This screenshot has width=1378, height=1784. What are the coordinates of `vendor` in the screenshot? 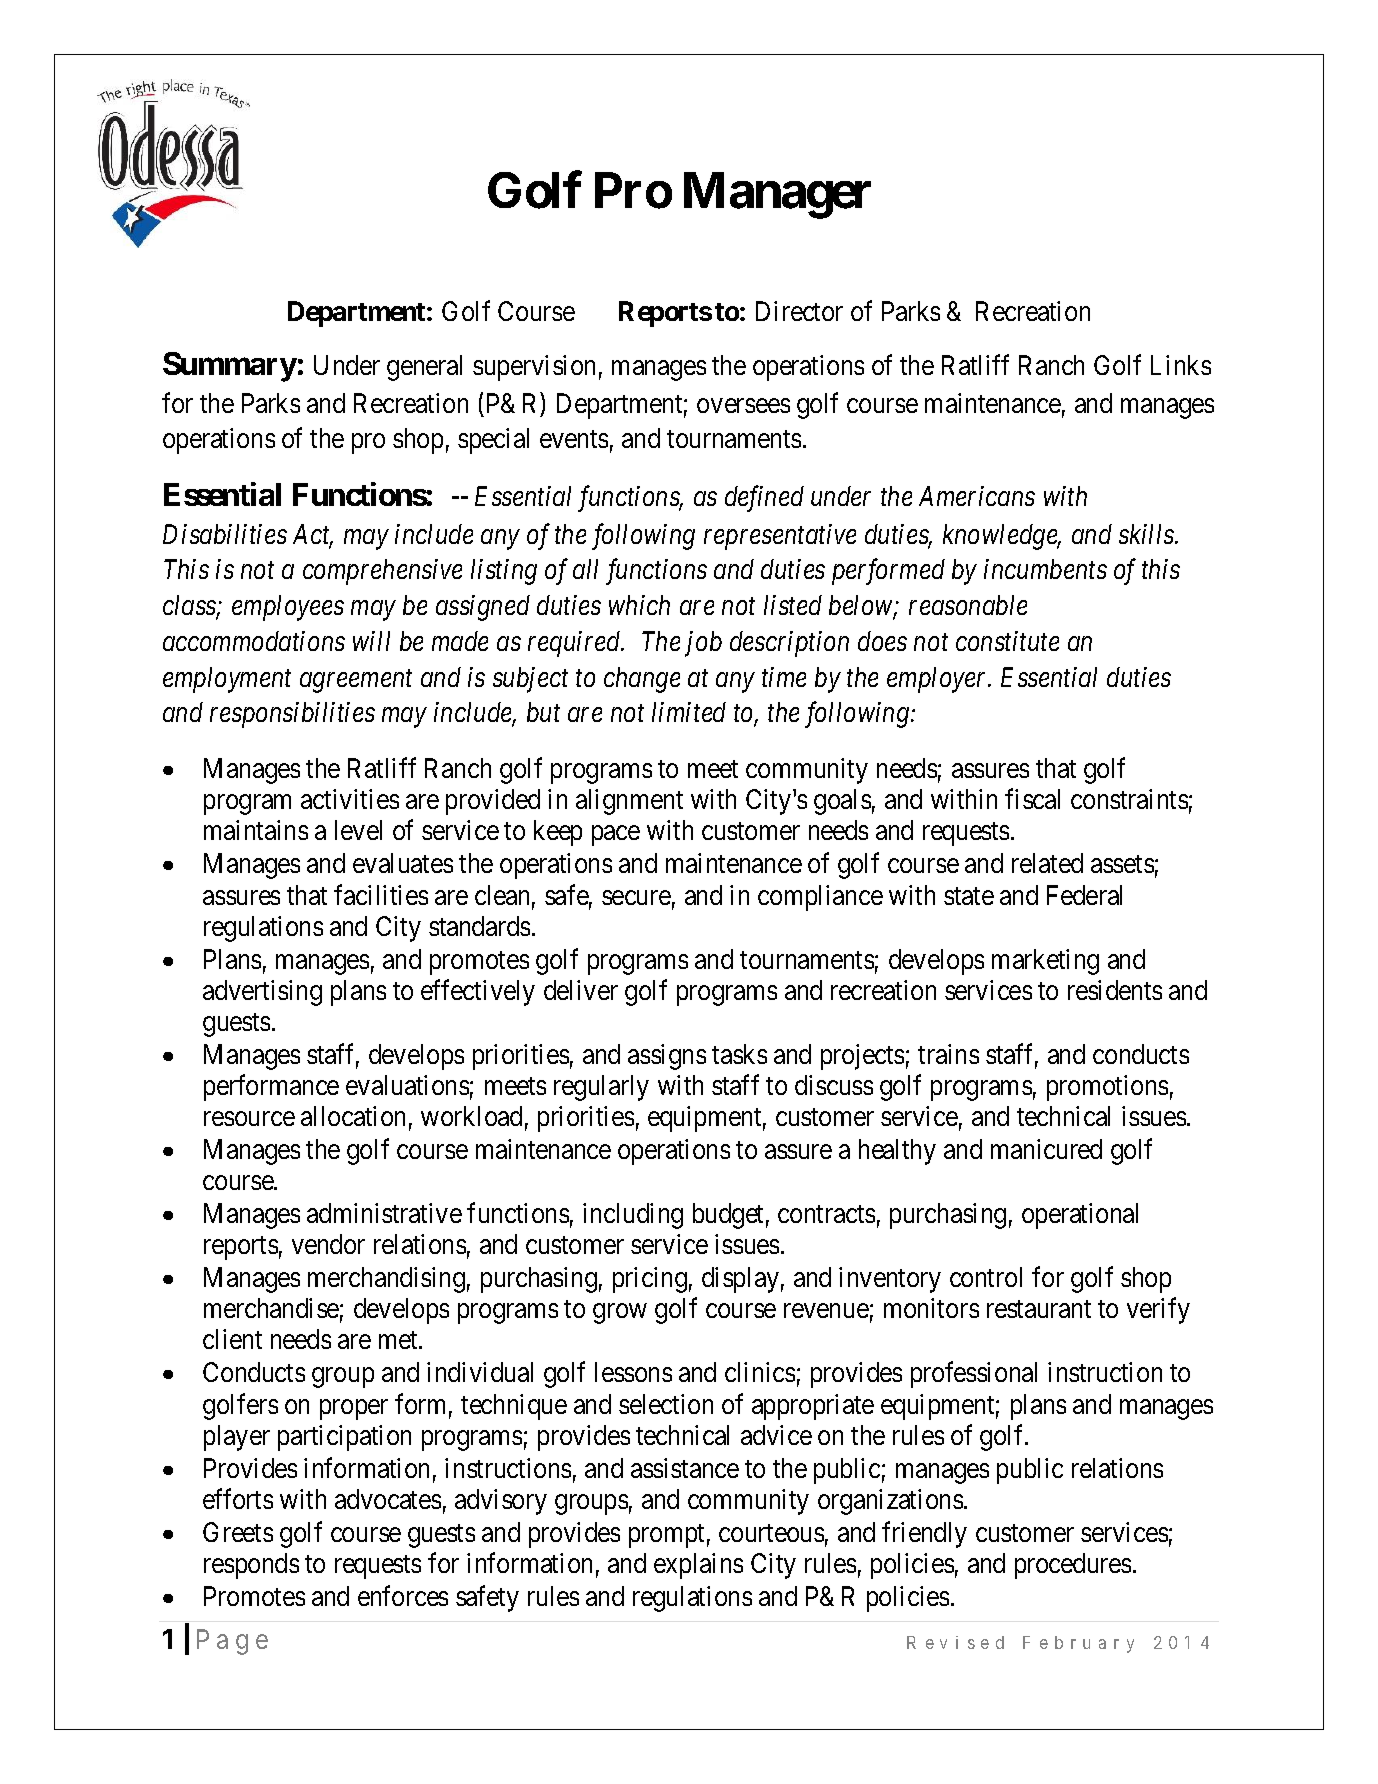 It's located at (328, 1244).
